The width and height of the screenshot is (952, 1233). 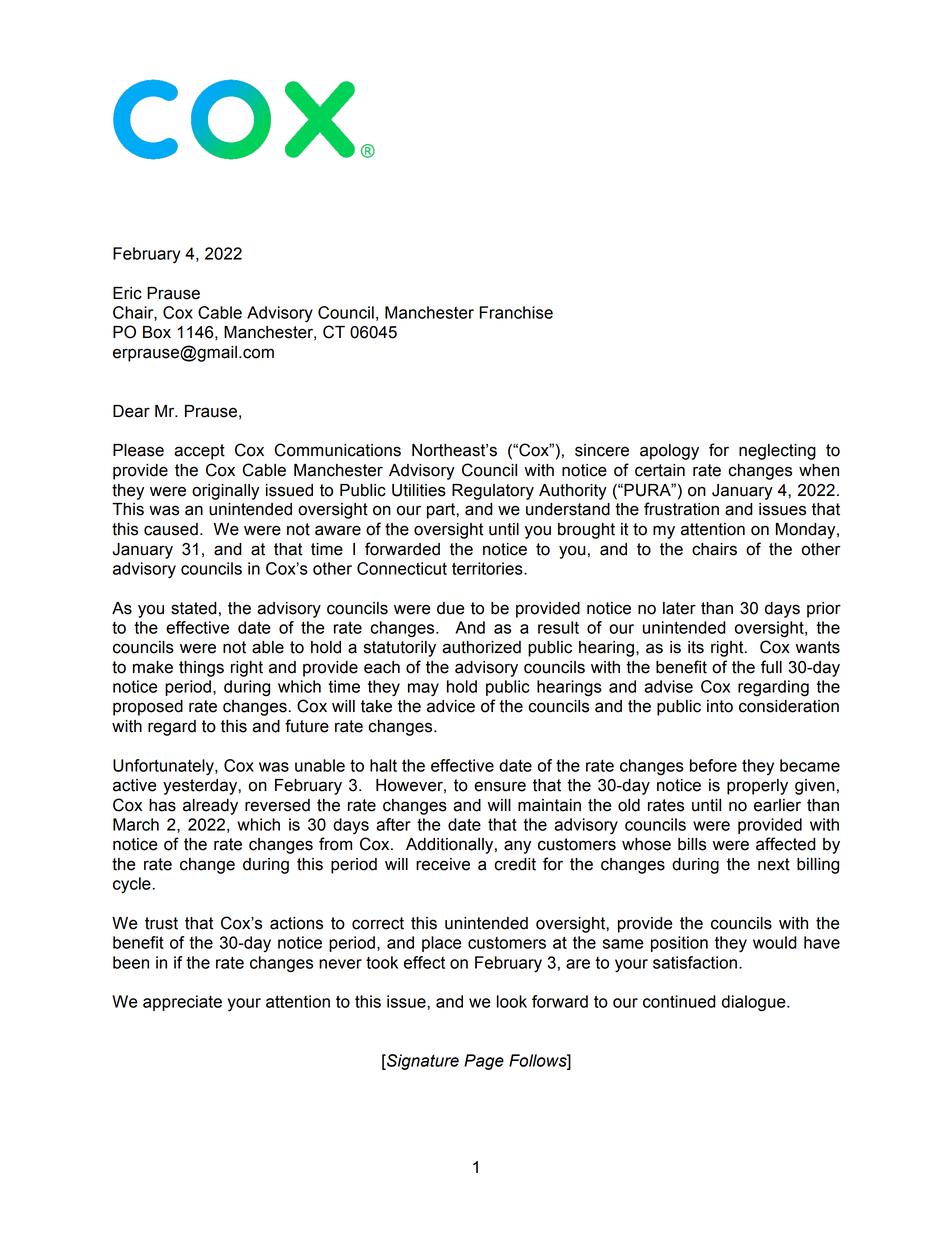 I want to click on neglecting, so click(x=777, y=452).
